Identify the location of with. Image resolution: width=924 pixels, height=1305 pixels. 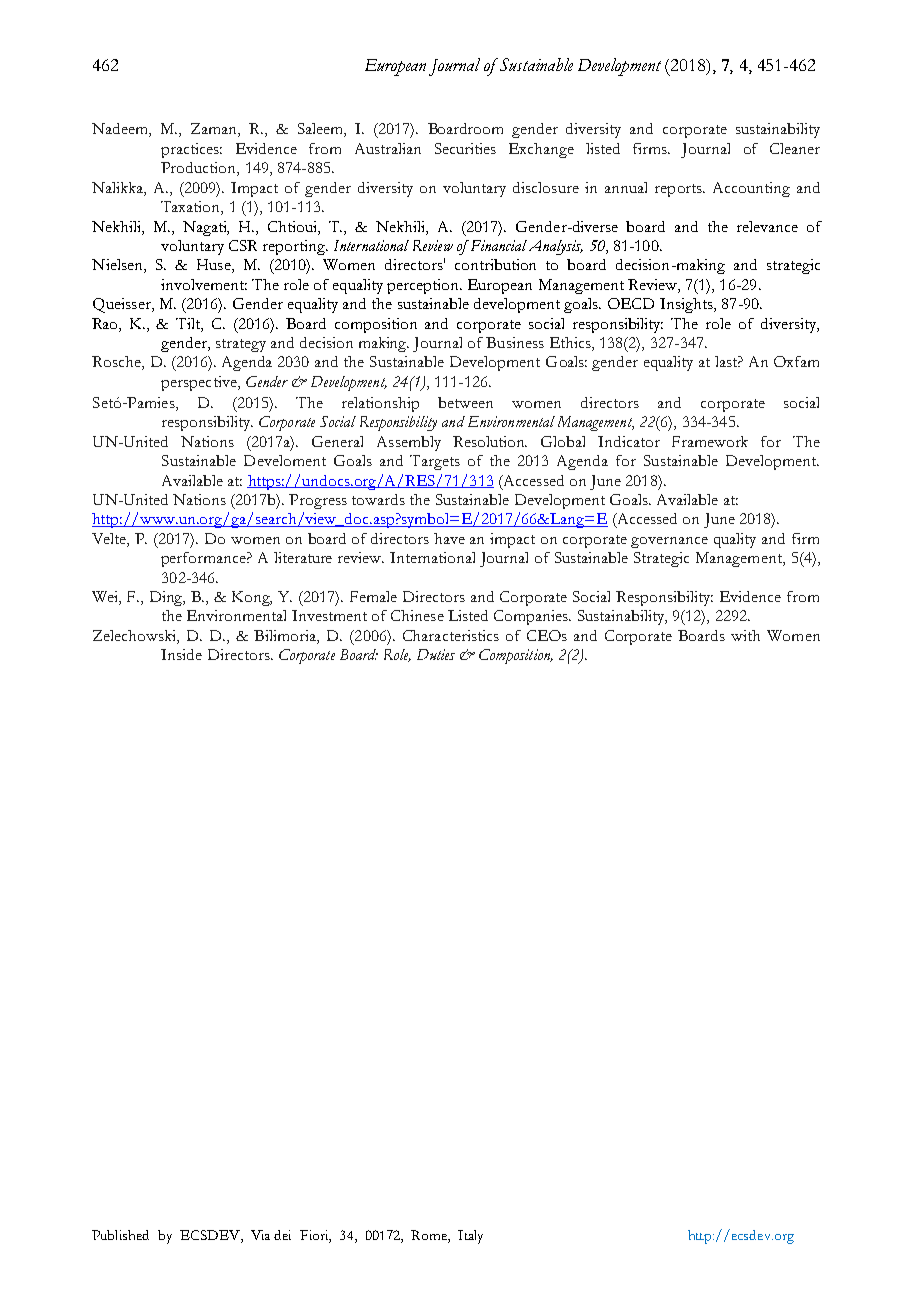
(745, 635).
